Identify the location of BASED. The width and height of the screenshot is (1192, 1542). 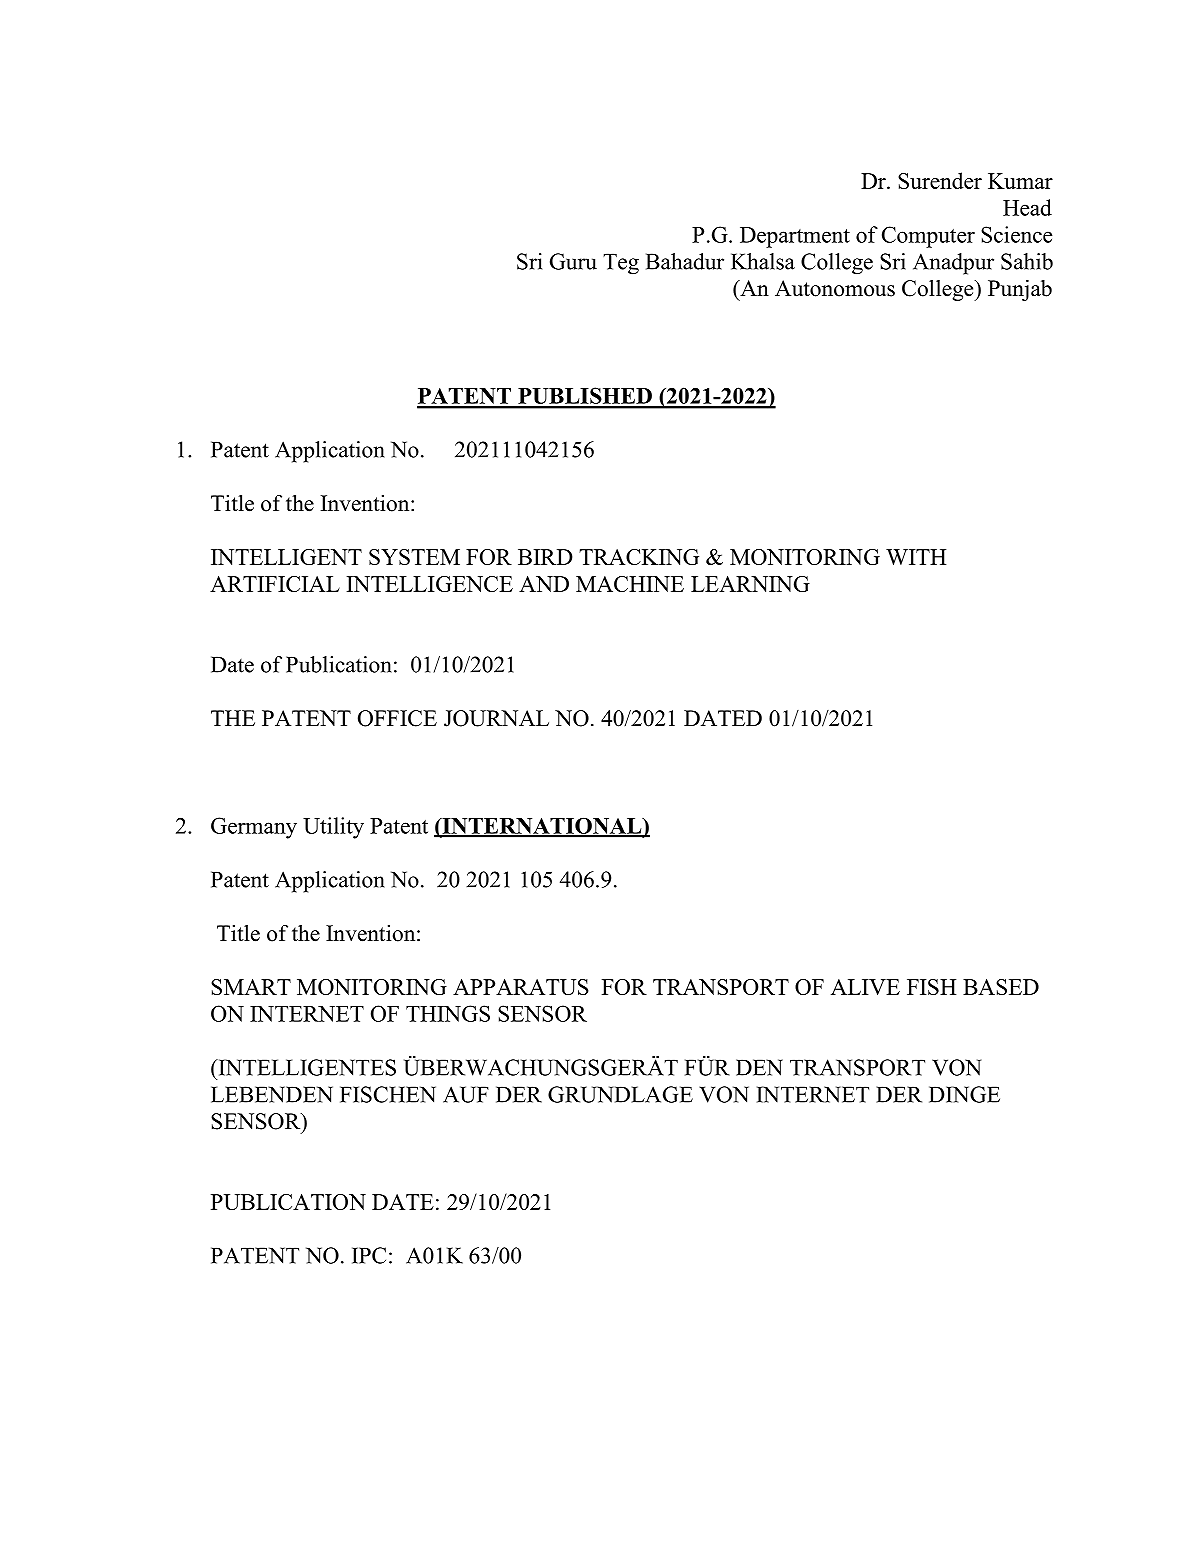
(1001, 987).
